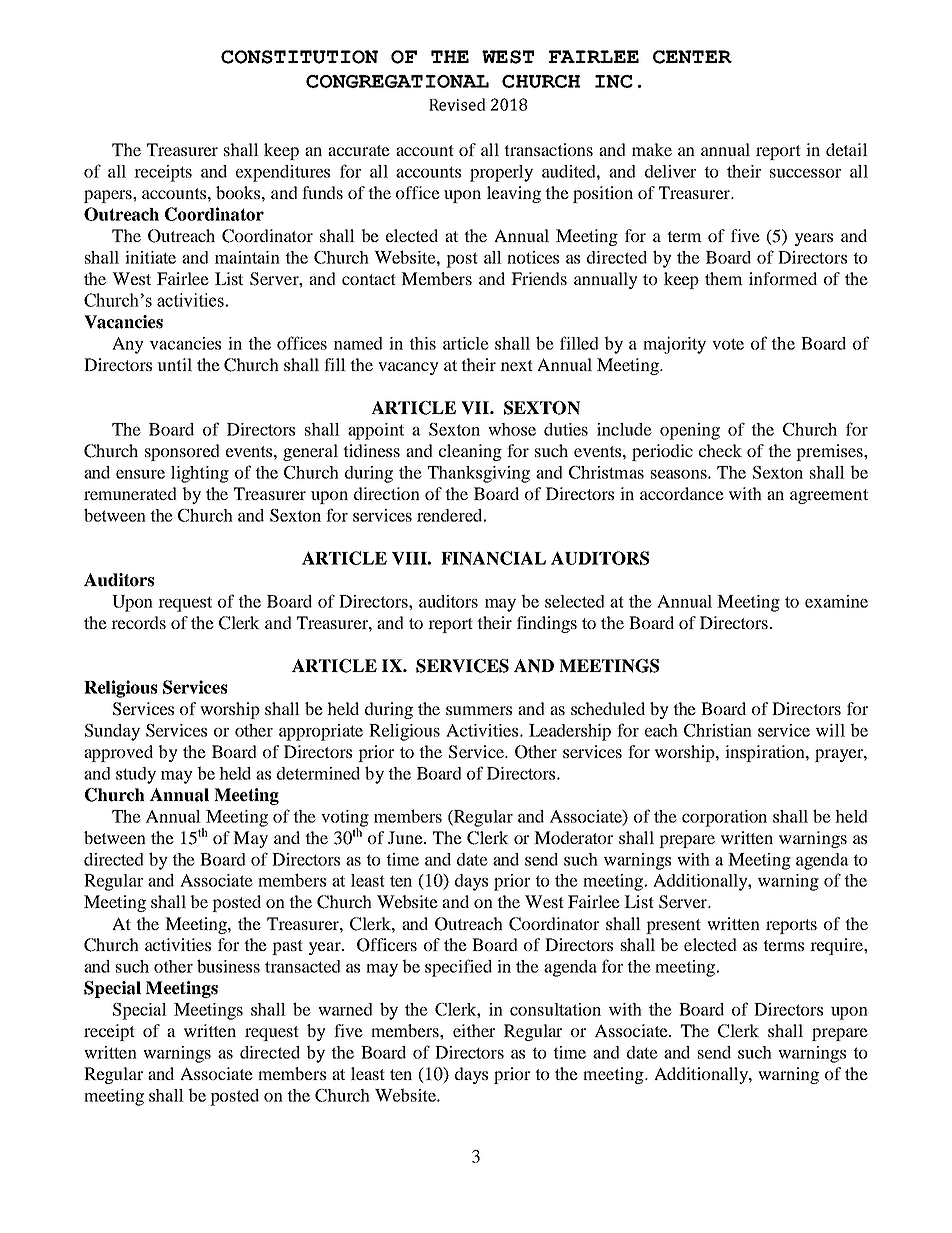 This document has width=952, height=1233. I want to click on either, so click(474, 1030).
